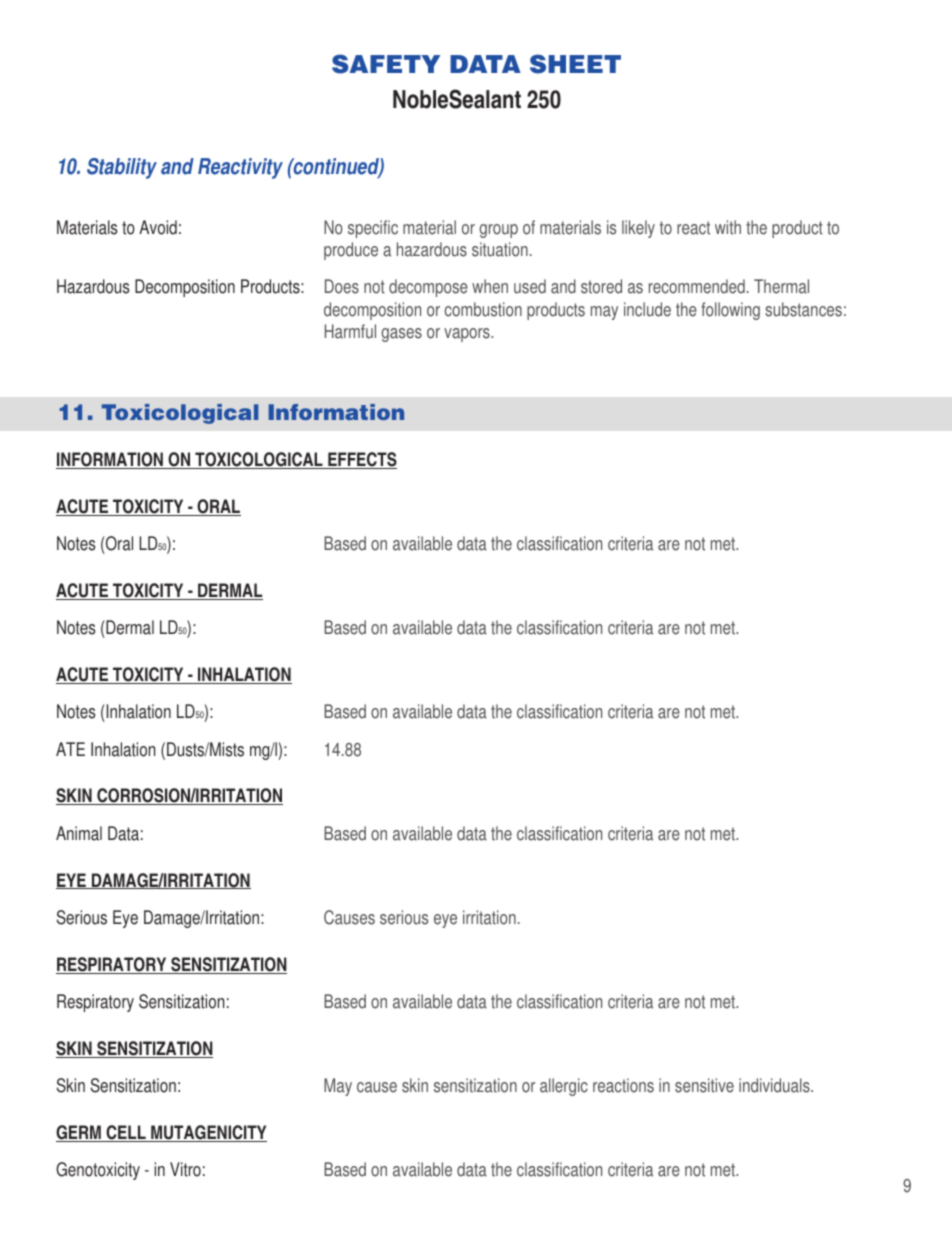  I want to click on Vitro, so click(185, 1169).
